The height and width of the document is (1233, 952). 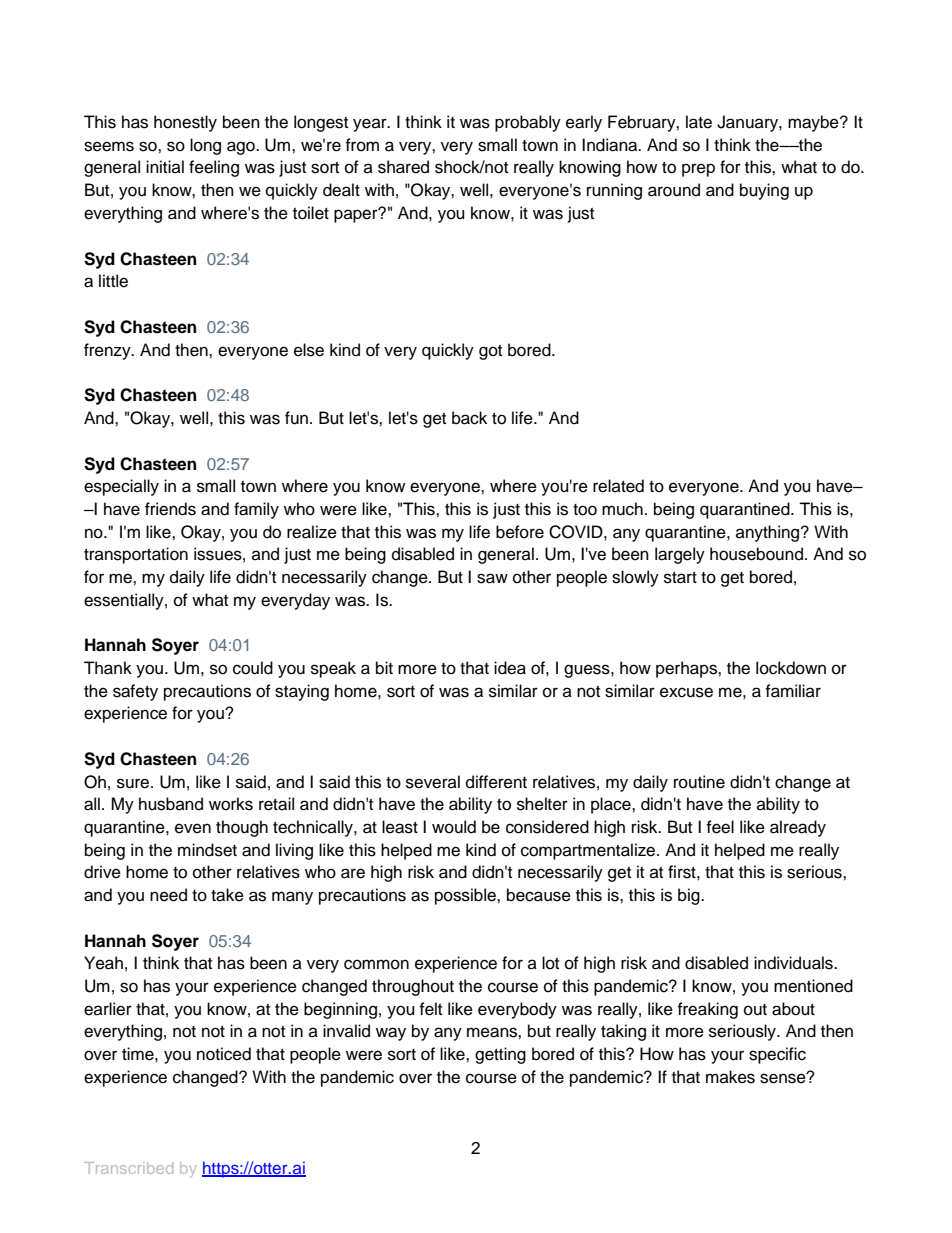 I want to click on back, so click(x=469, y=418).
